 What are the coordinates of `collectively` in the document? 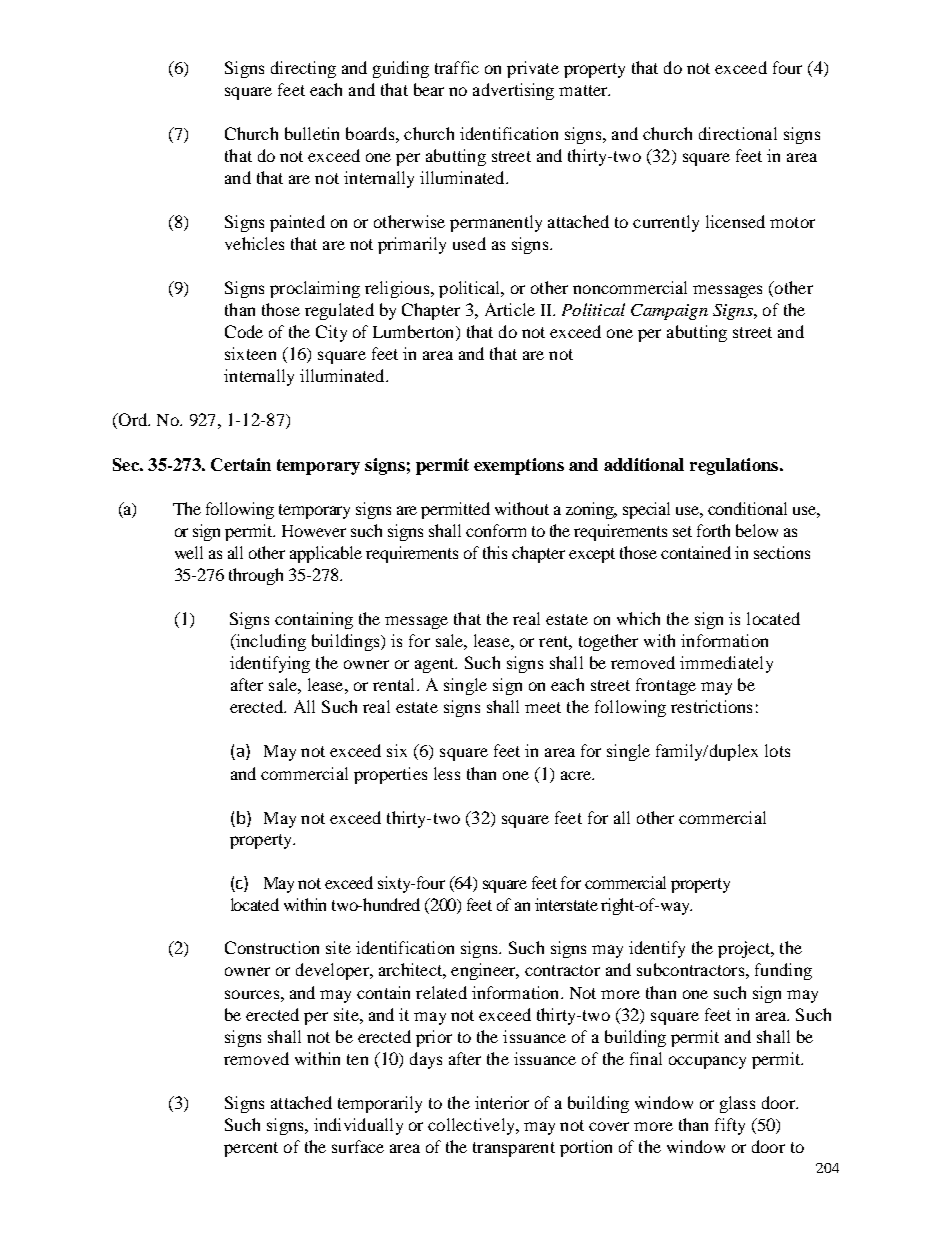 It's located at (472, 1126).
